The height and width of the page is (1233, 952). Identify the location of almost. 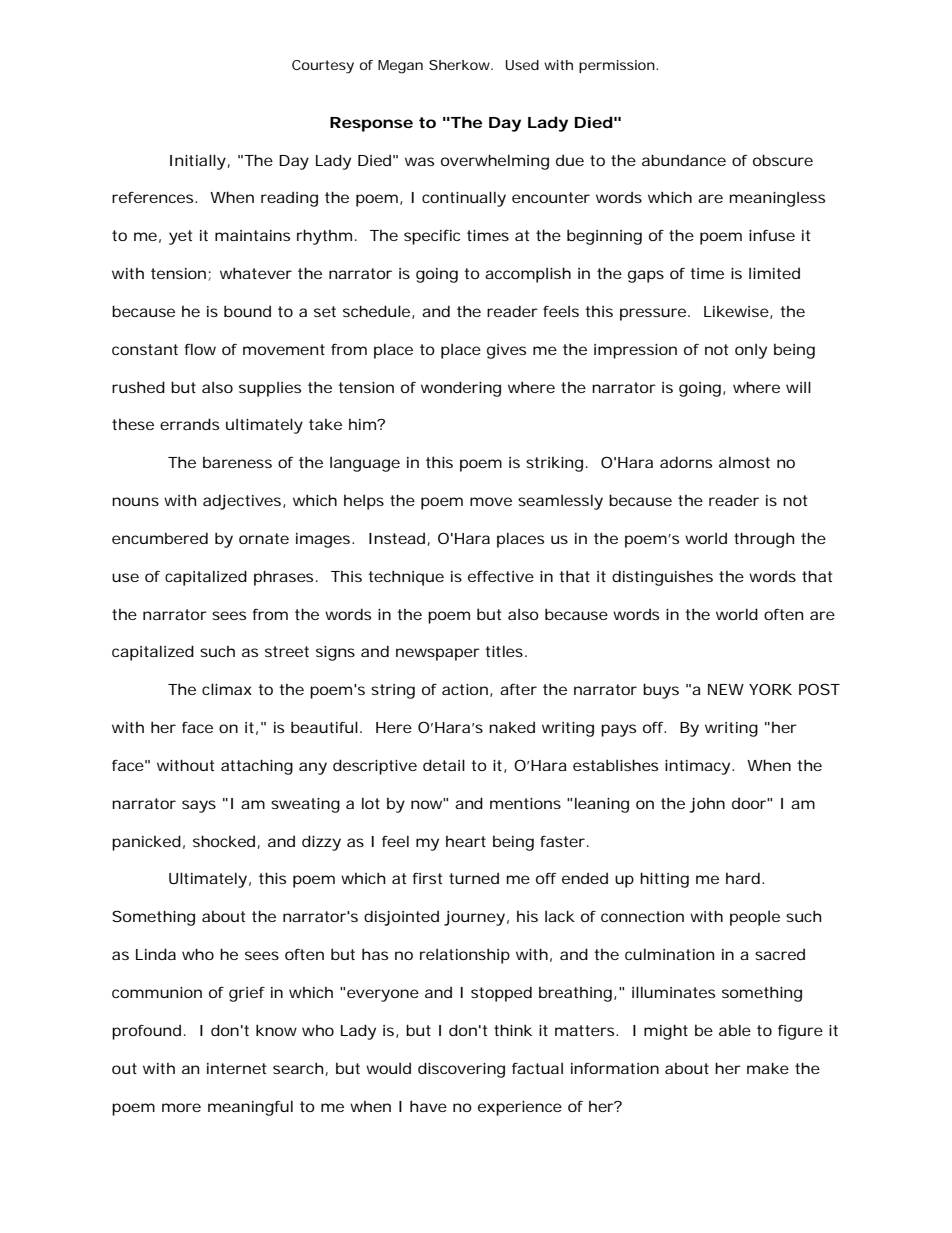
(744, 462).
